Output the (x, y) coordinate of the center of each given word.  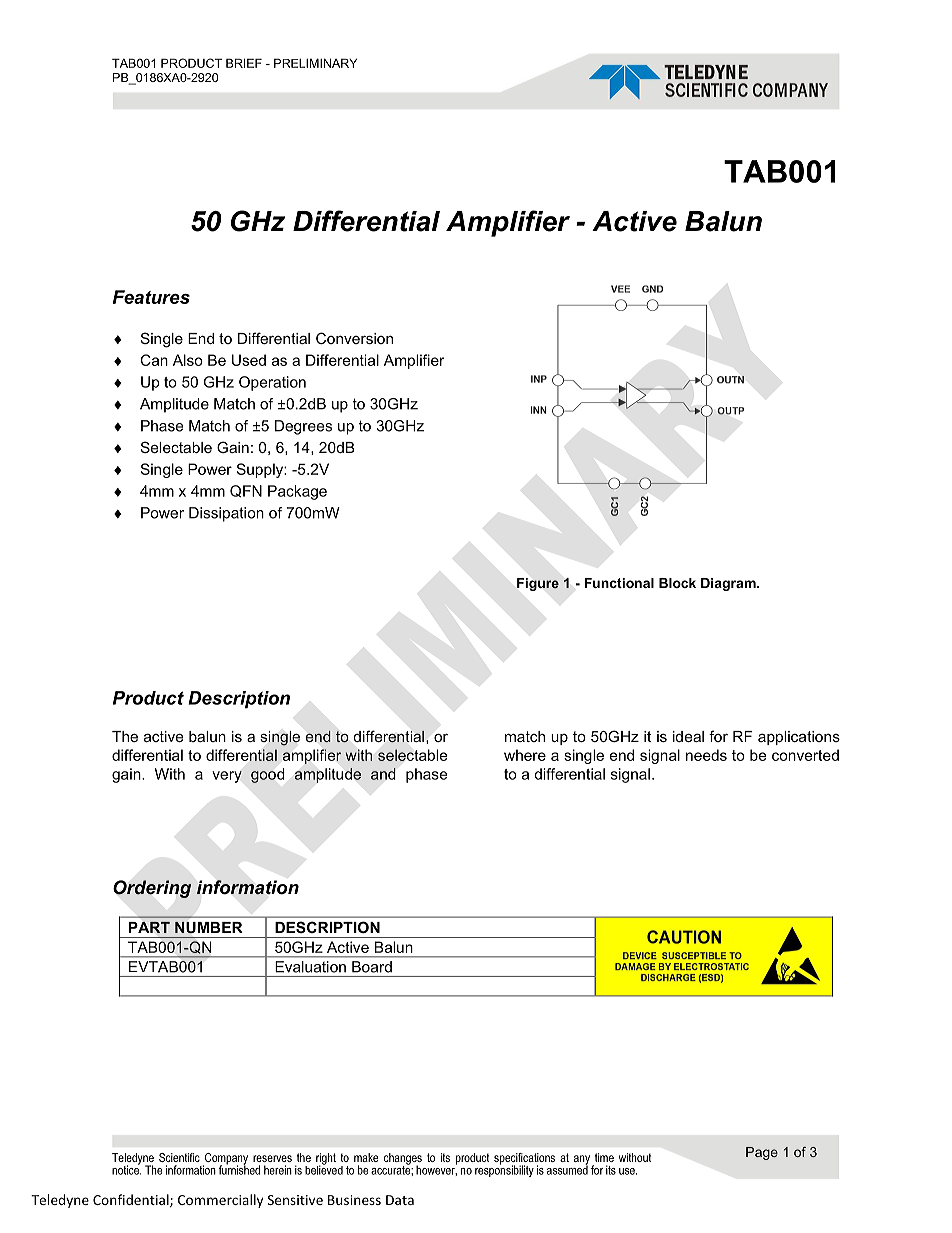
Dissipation (226, 514)
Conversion (354, 338)
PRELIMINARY (315, 63)
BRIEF (244, 63)
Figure (538, 584)
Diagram (729, 584)
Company (225, 1160)
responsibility (504, 1170)
